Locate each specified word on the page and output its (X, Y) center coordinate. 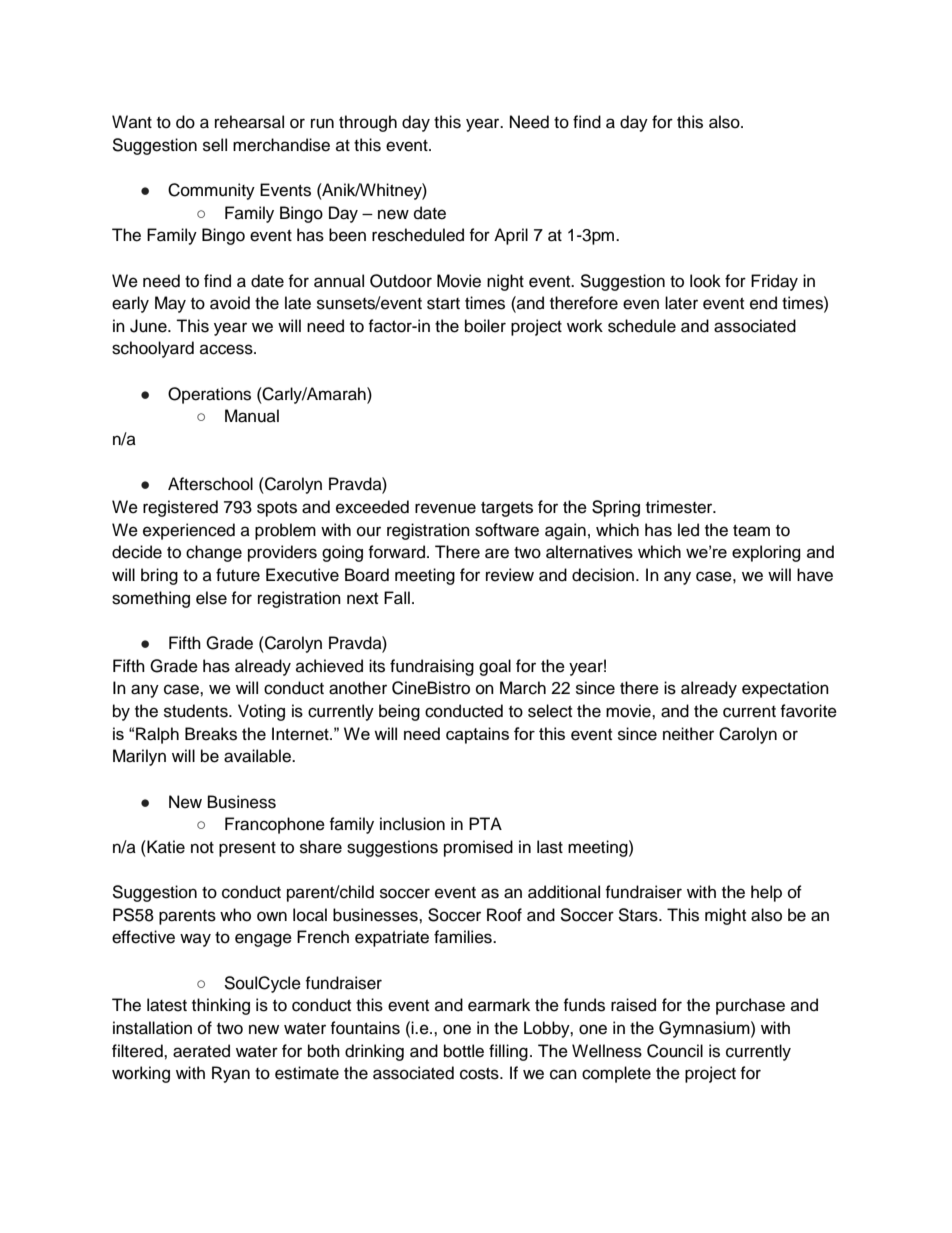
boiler (485, 326)
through (368, 123)
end (763, 303)
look (705, 281)
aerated (201, 1051)
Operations (209, 395)
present (247, 849)
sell (215, 145)
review (510, 575)
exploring (766, 553)
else (211, 598)
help (766, 893)
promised (478, 848)
